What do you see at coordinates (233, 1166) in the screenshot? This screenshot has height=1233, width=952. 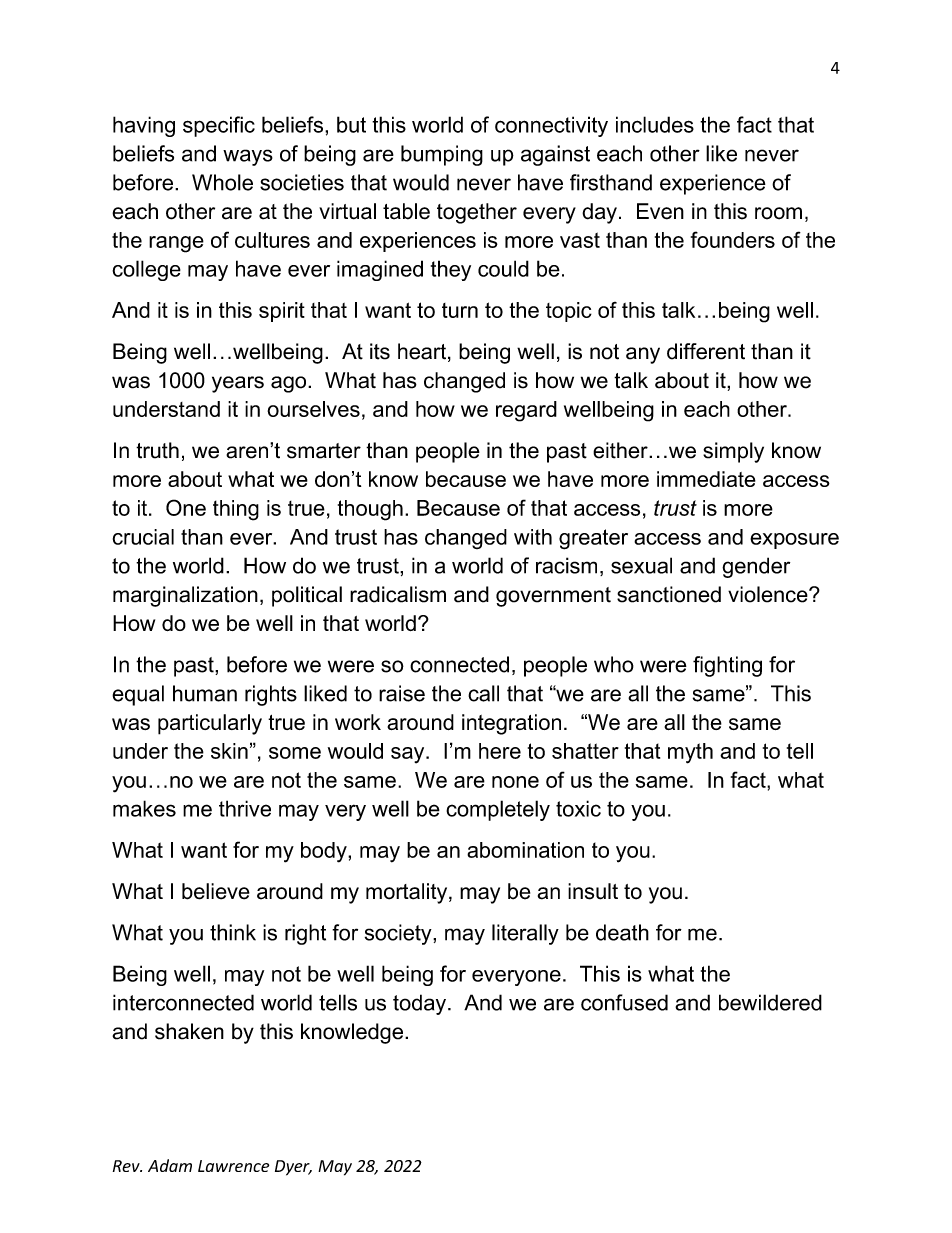 I see `Lawrence` at bounding box center [233, 1166].
